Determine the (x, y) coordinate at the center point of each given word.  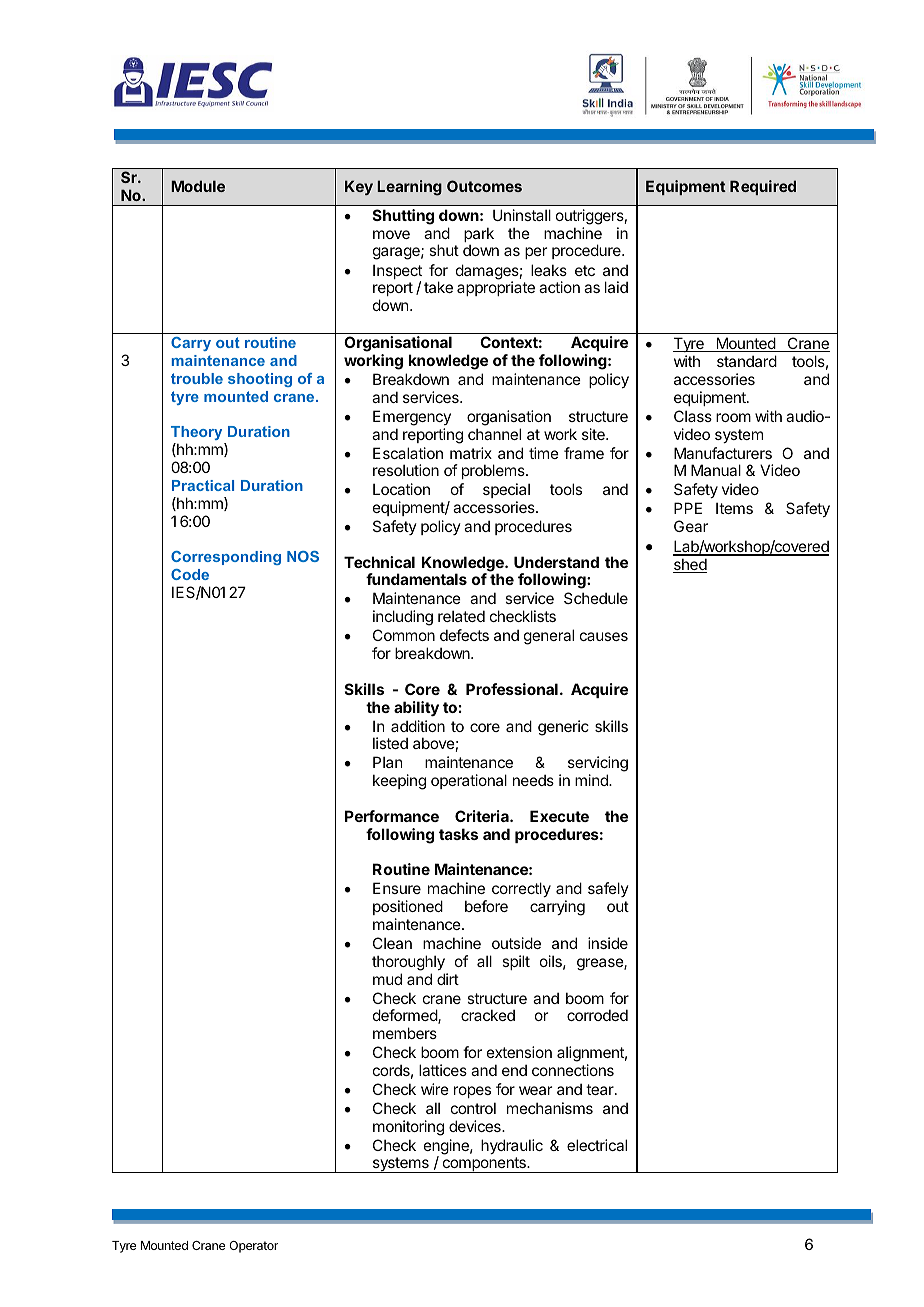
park (479, 236)
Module (198, 186)
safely (608, 889)
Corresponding (226, 558)
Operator (253, 1247)
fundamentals (416, 579)
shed (690, 565)
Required (763, 187)
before (486, 906)
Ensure (397, 888)
